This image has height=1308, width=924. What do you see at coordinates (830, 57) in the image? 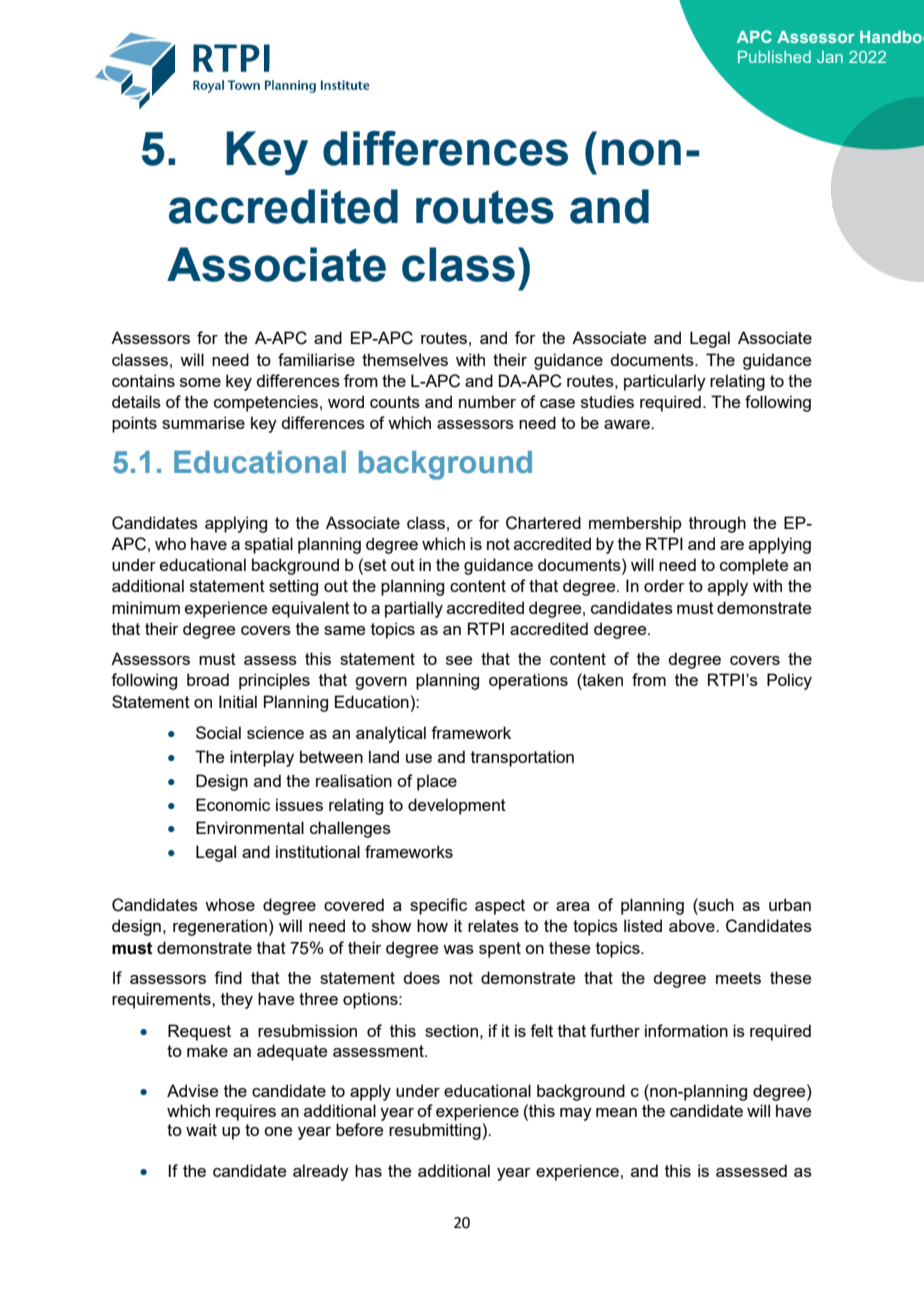
I see `Jan` at bounding box center [830, 57].
